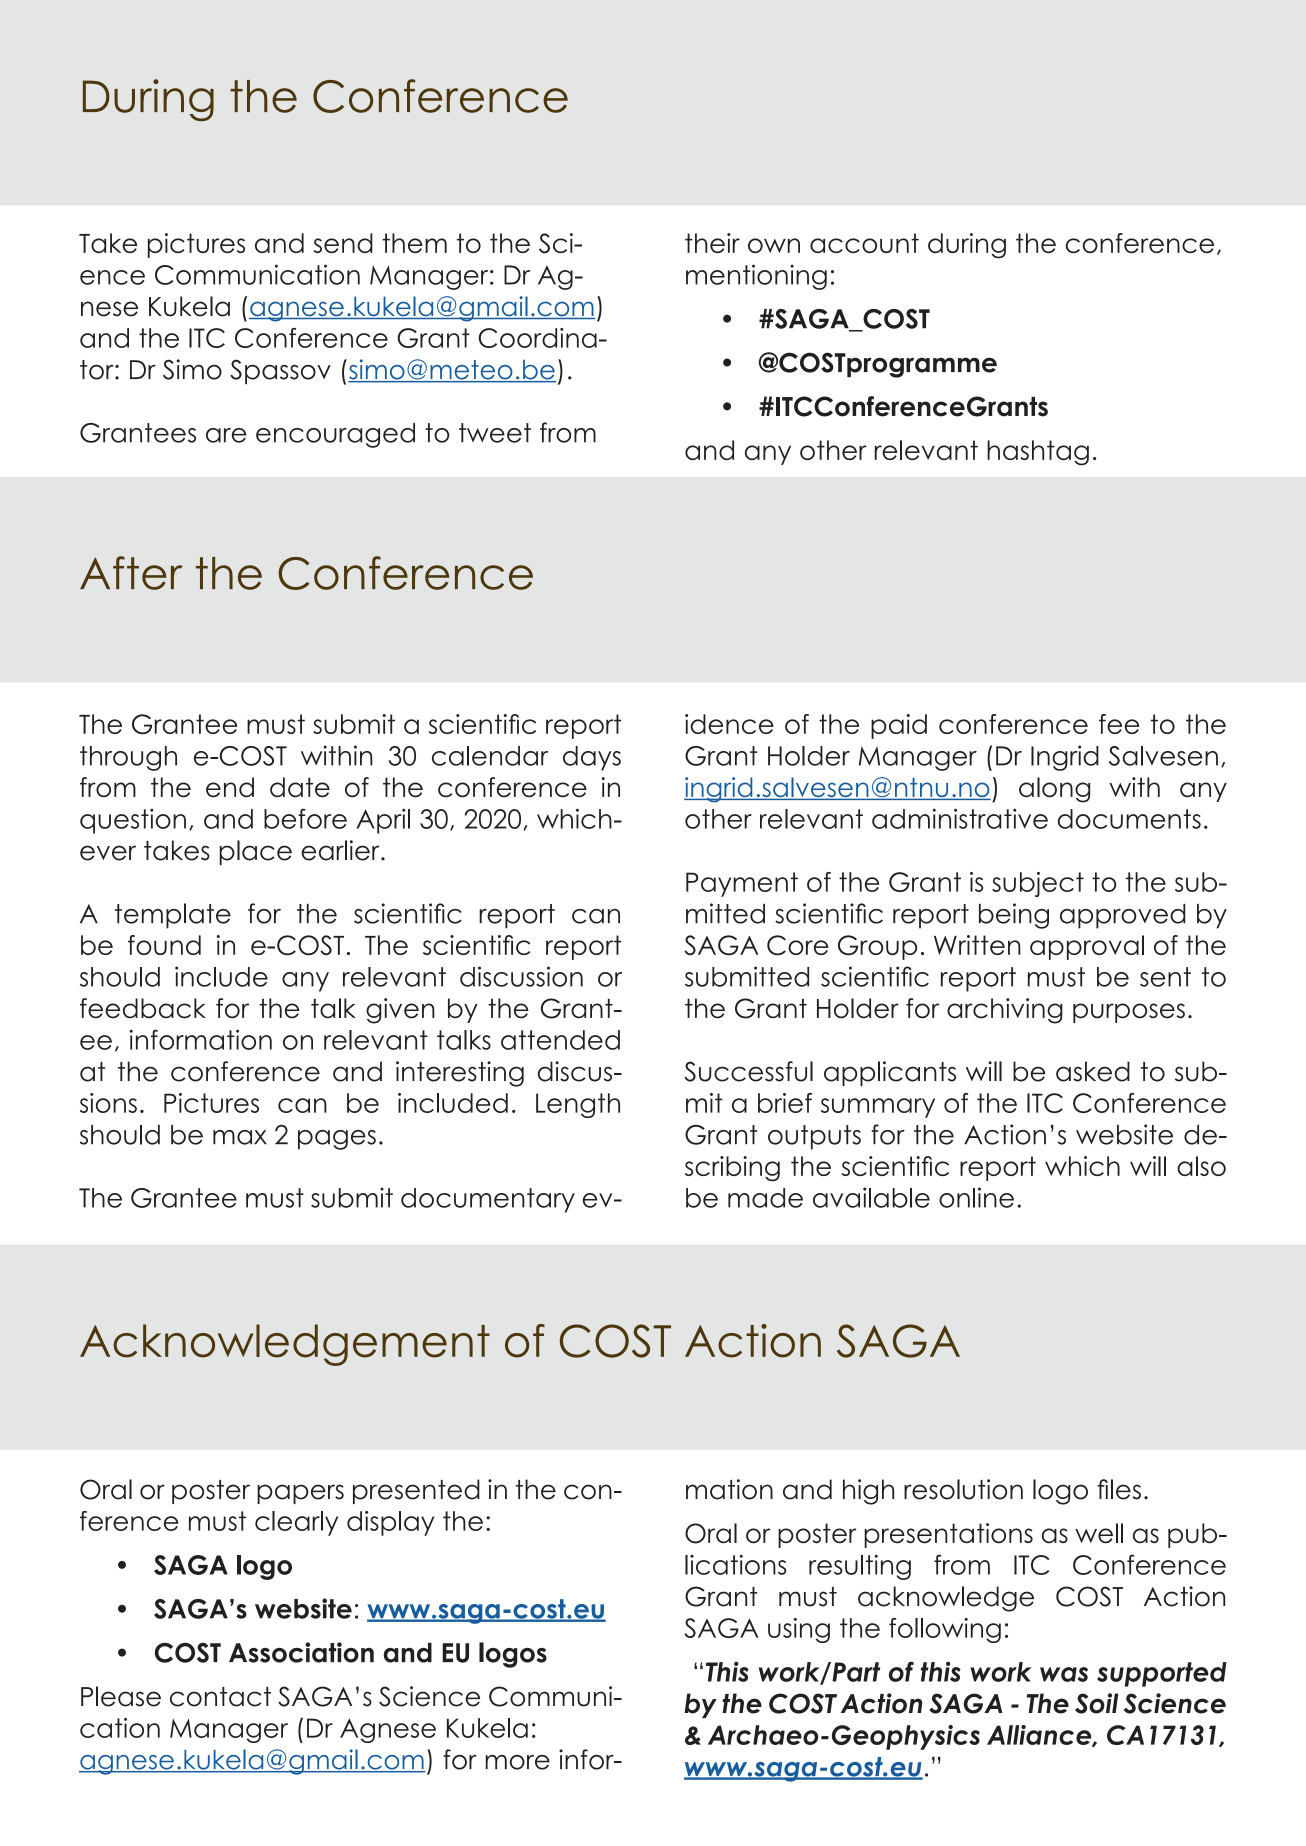 This document has width=1306, height=1846. I want to click on their, so click(712, 243).
